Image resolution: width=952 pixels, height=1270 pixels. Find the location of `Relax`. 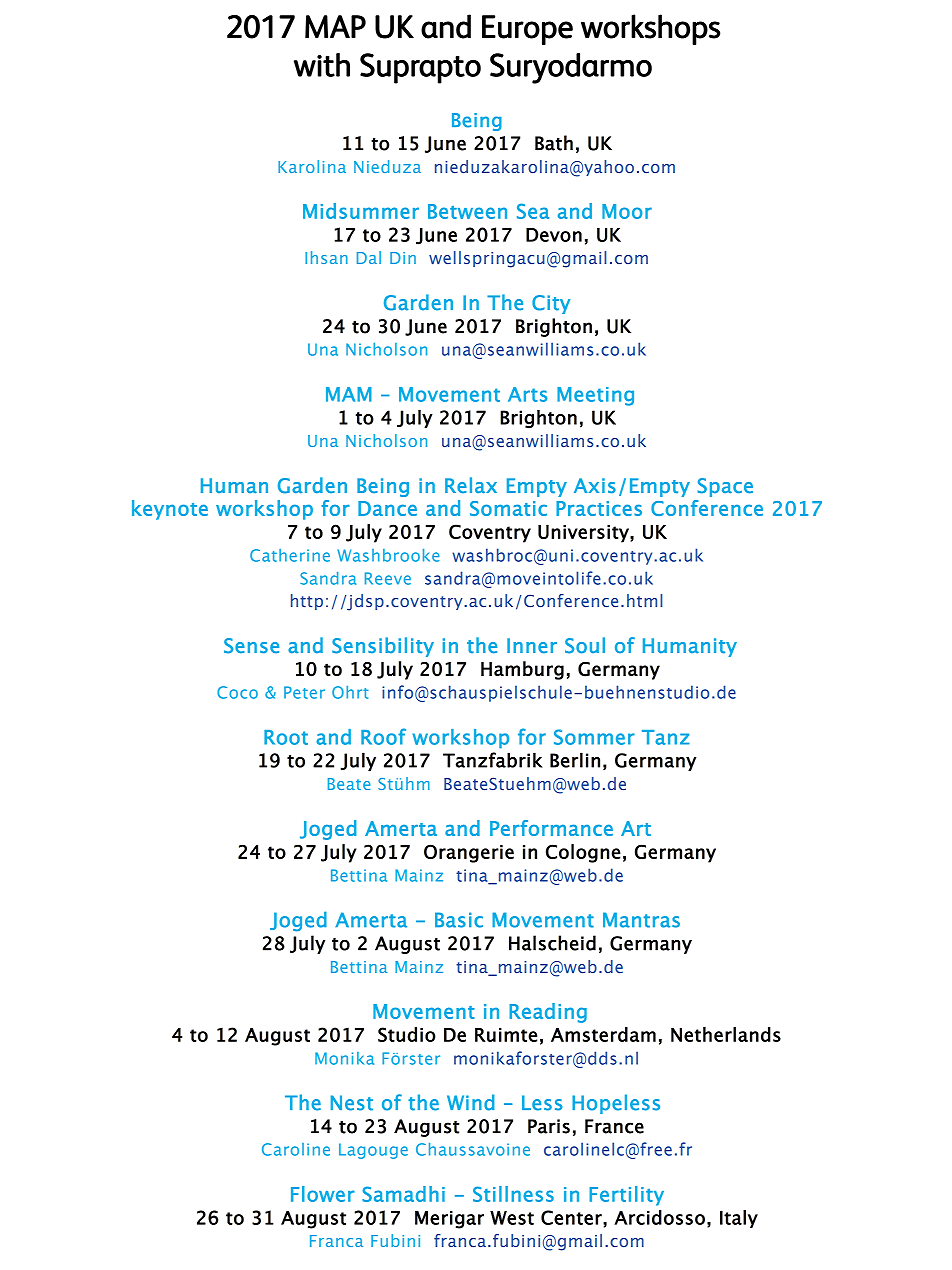

Relax is located at coordinates (471, 485).
